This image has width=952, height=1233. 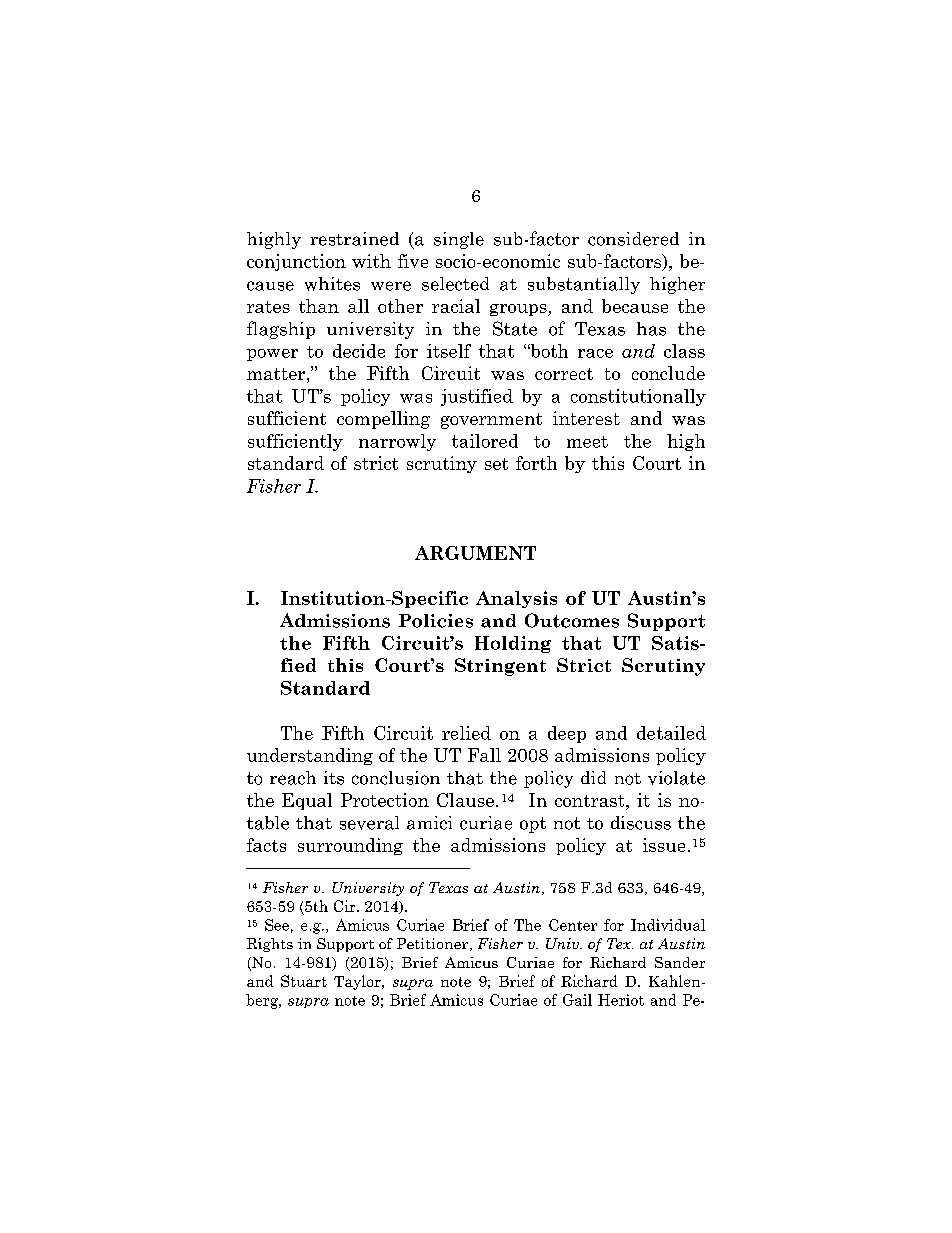 I want to click on Stuart, so click(x=304, y=981).
